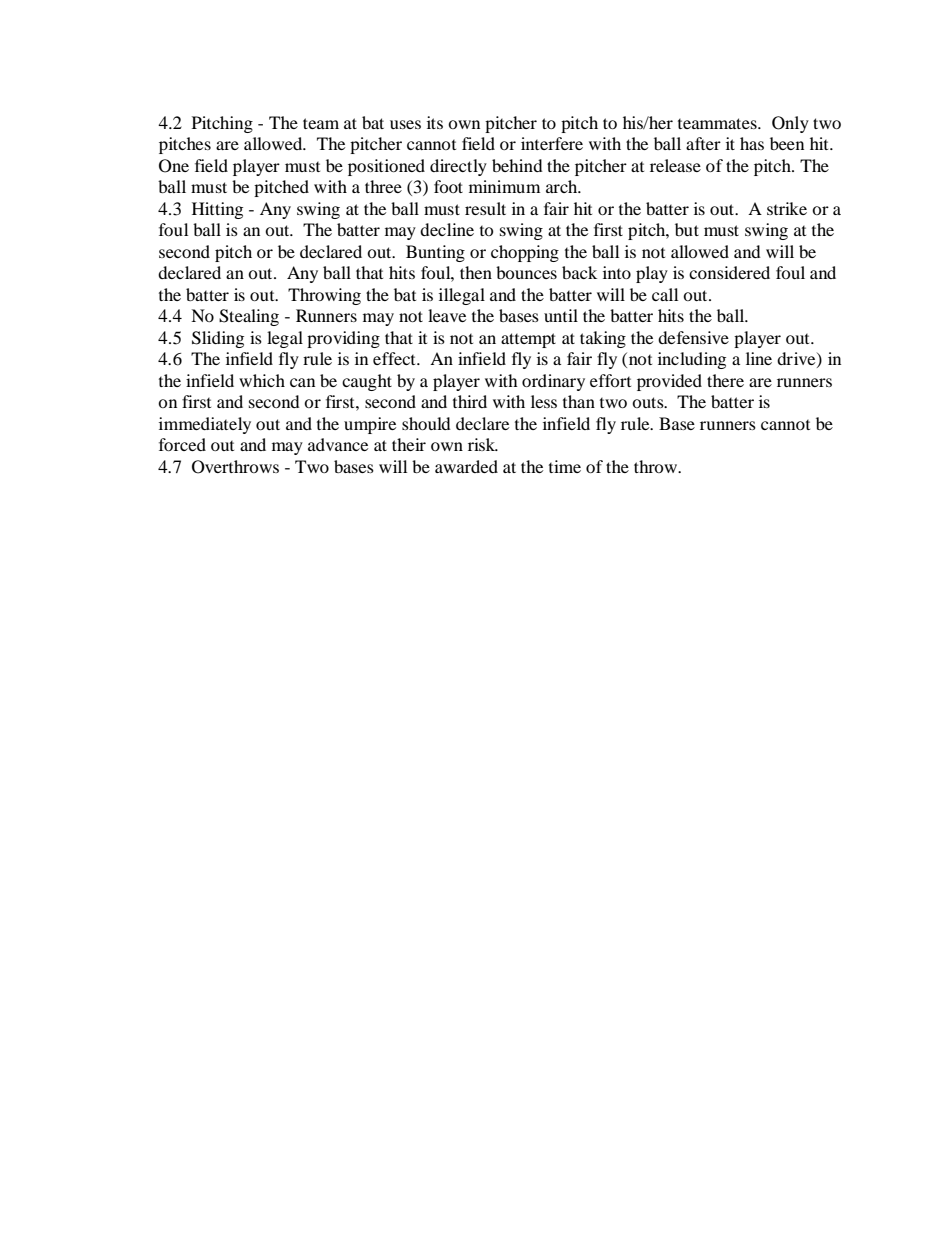  I want to click on after, so click(703, 143).
